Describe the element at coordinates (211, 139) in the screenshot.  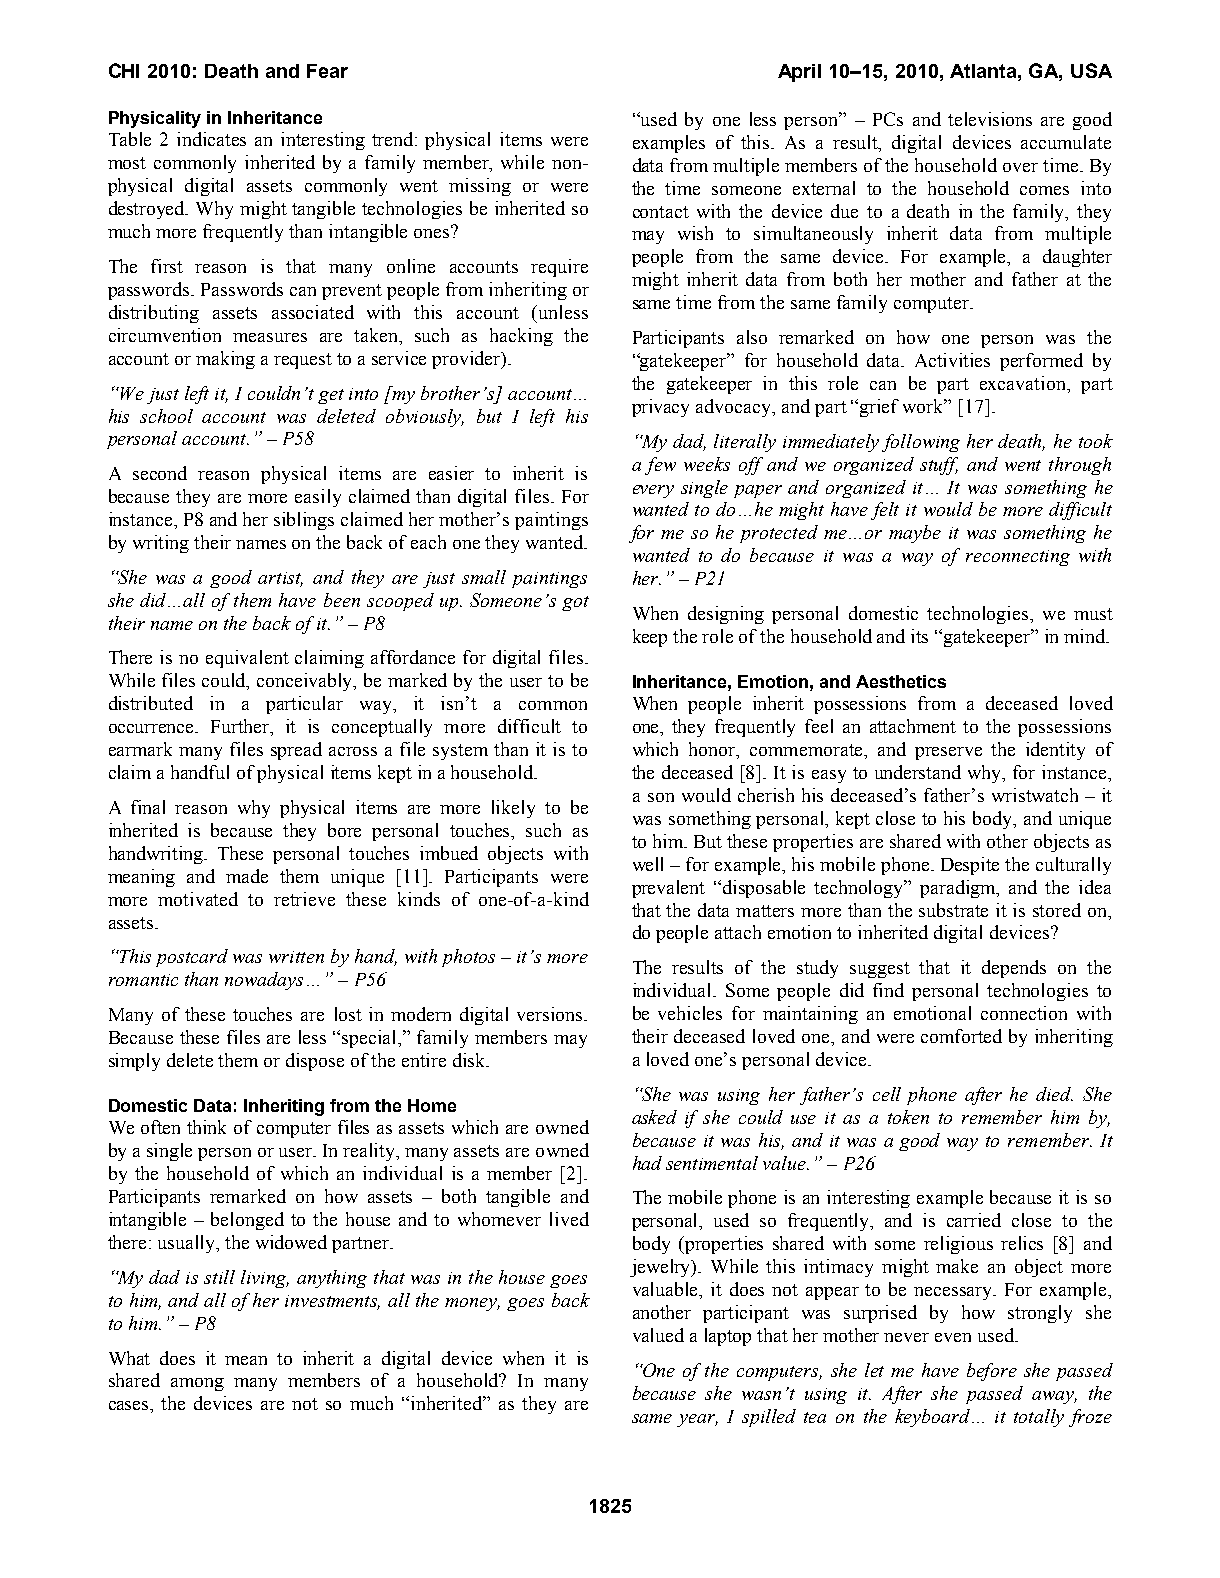
I see `indicates` at that location.
